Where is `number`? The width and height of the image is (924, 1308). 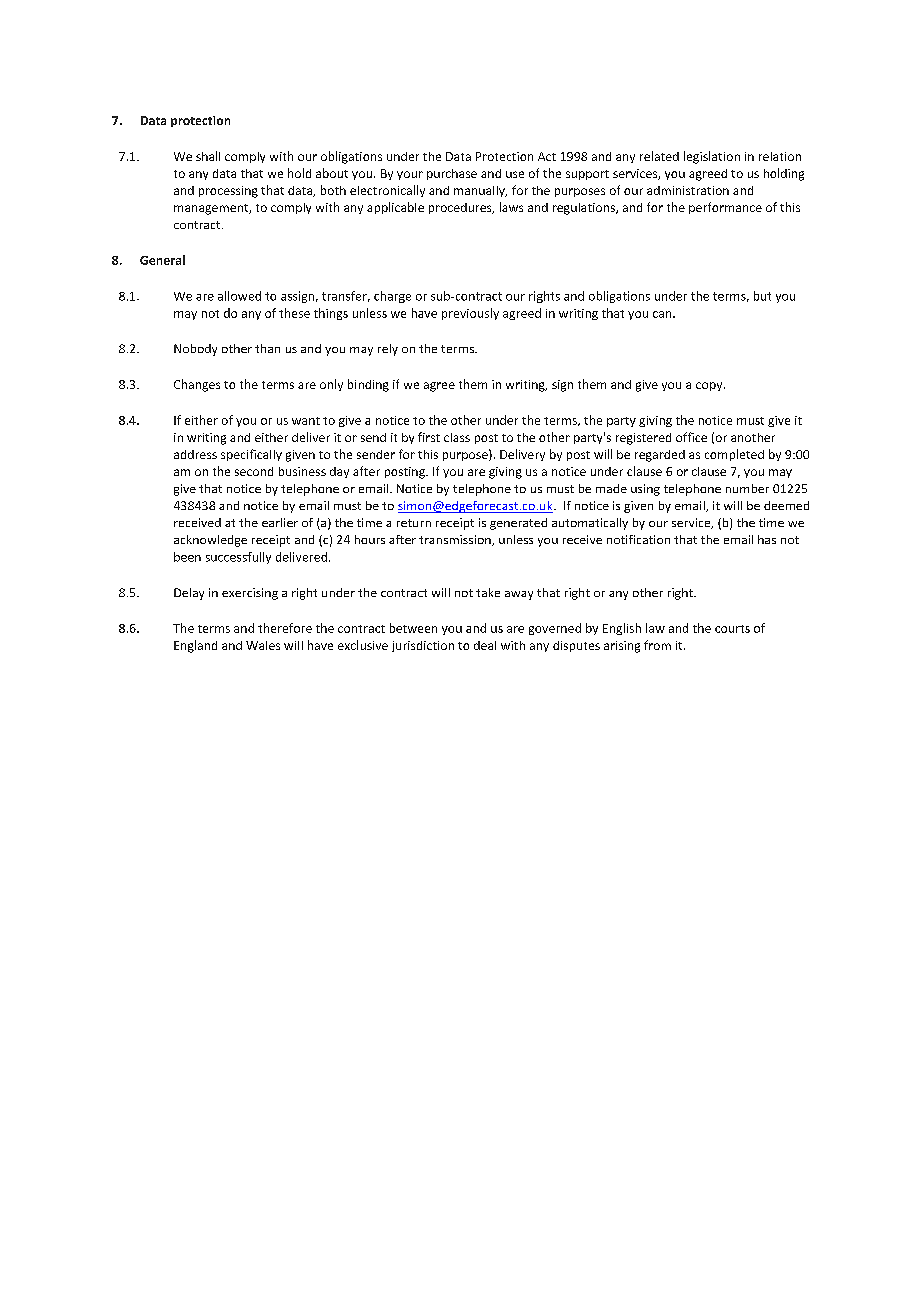 number is located at coordinates (747, 488).
